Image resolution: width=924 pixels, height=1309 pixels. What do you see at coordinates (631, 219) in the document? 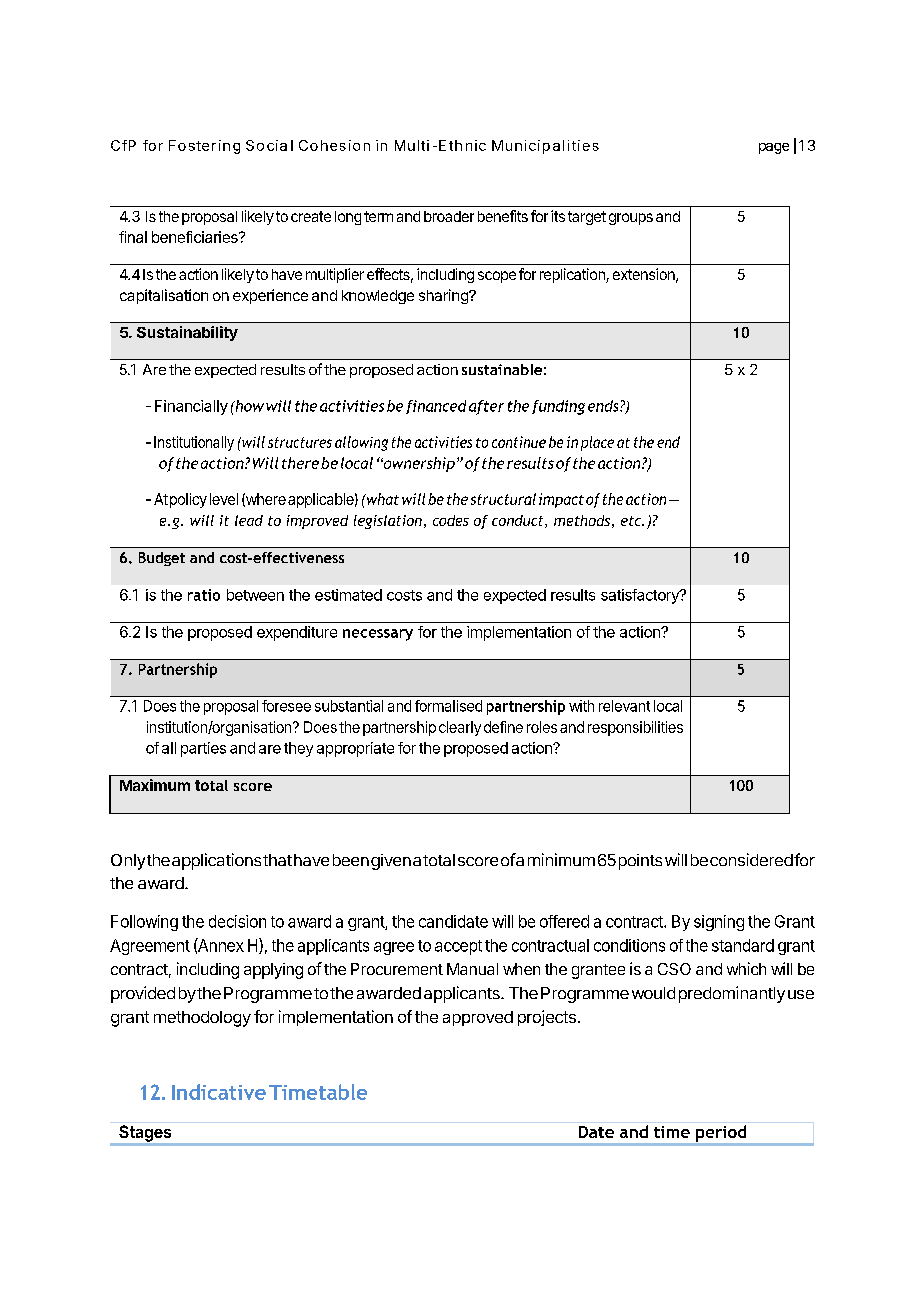
I see `groups` at bounding box center [631, 219].
